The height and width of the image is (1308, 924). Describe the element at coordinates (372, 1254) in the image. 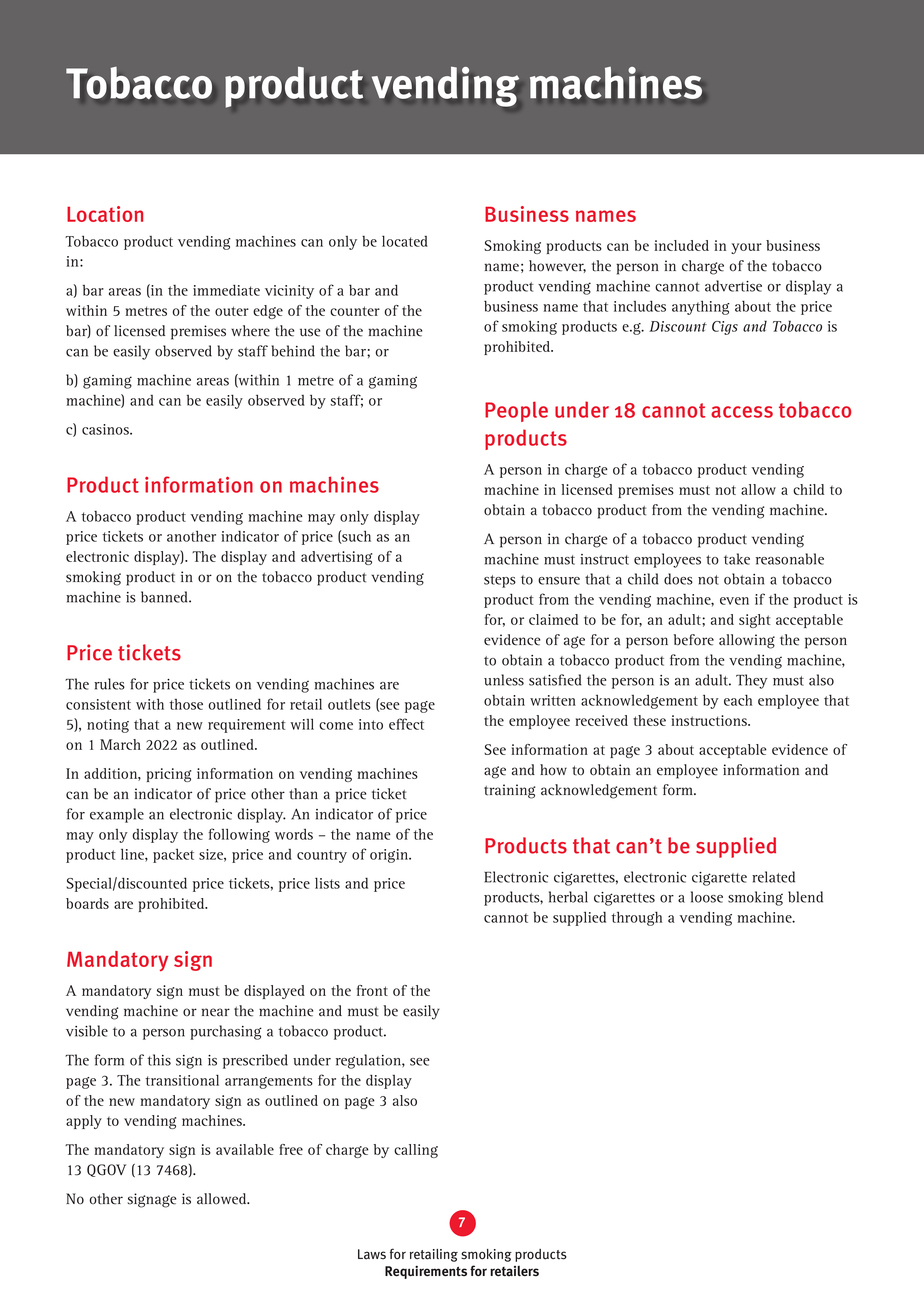

I see `Laws` at that location.
